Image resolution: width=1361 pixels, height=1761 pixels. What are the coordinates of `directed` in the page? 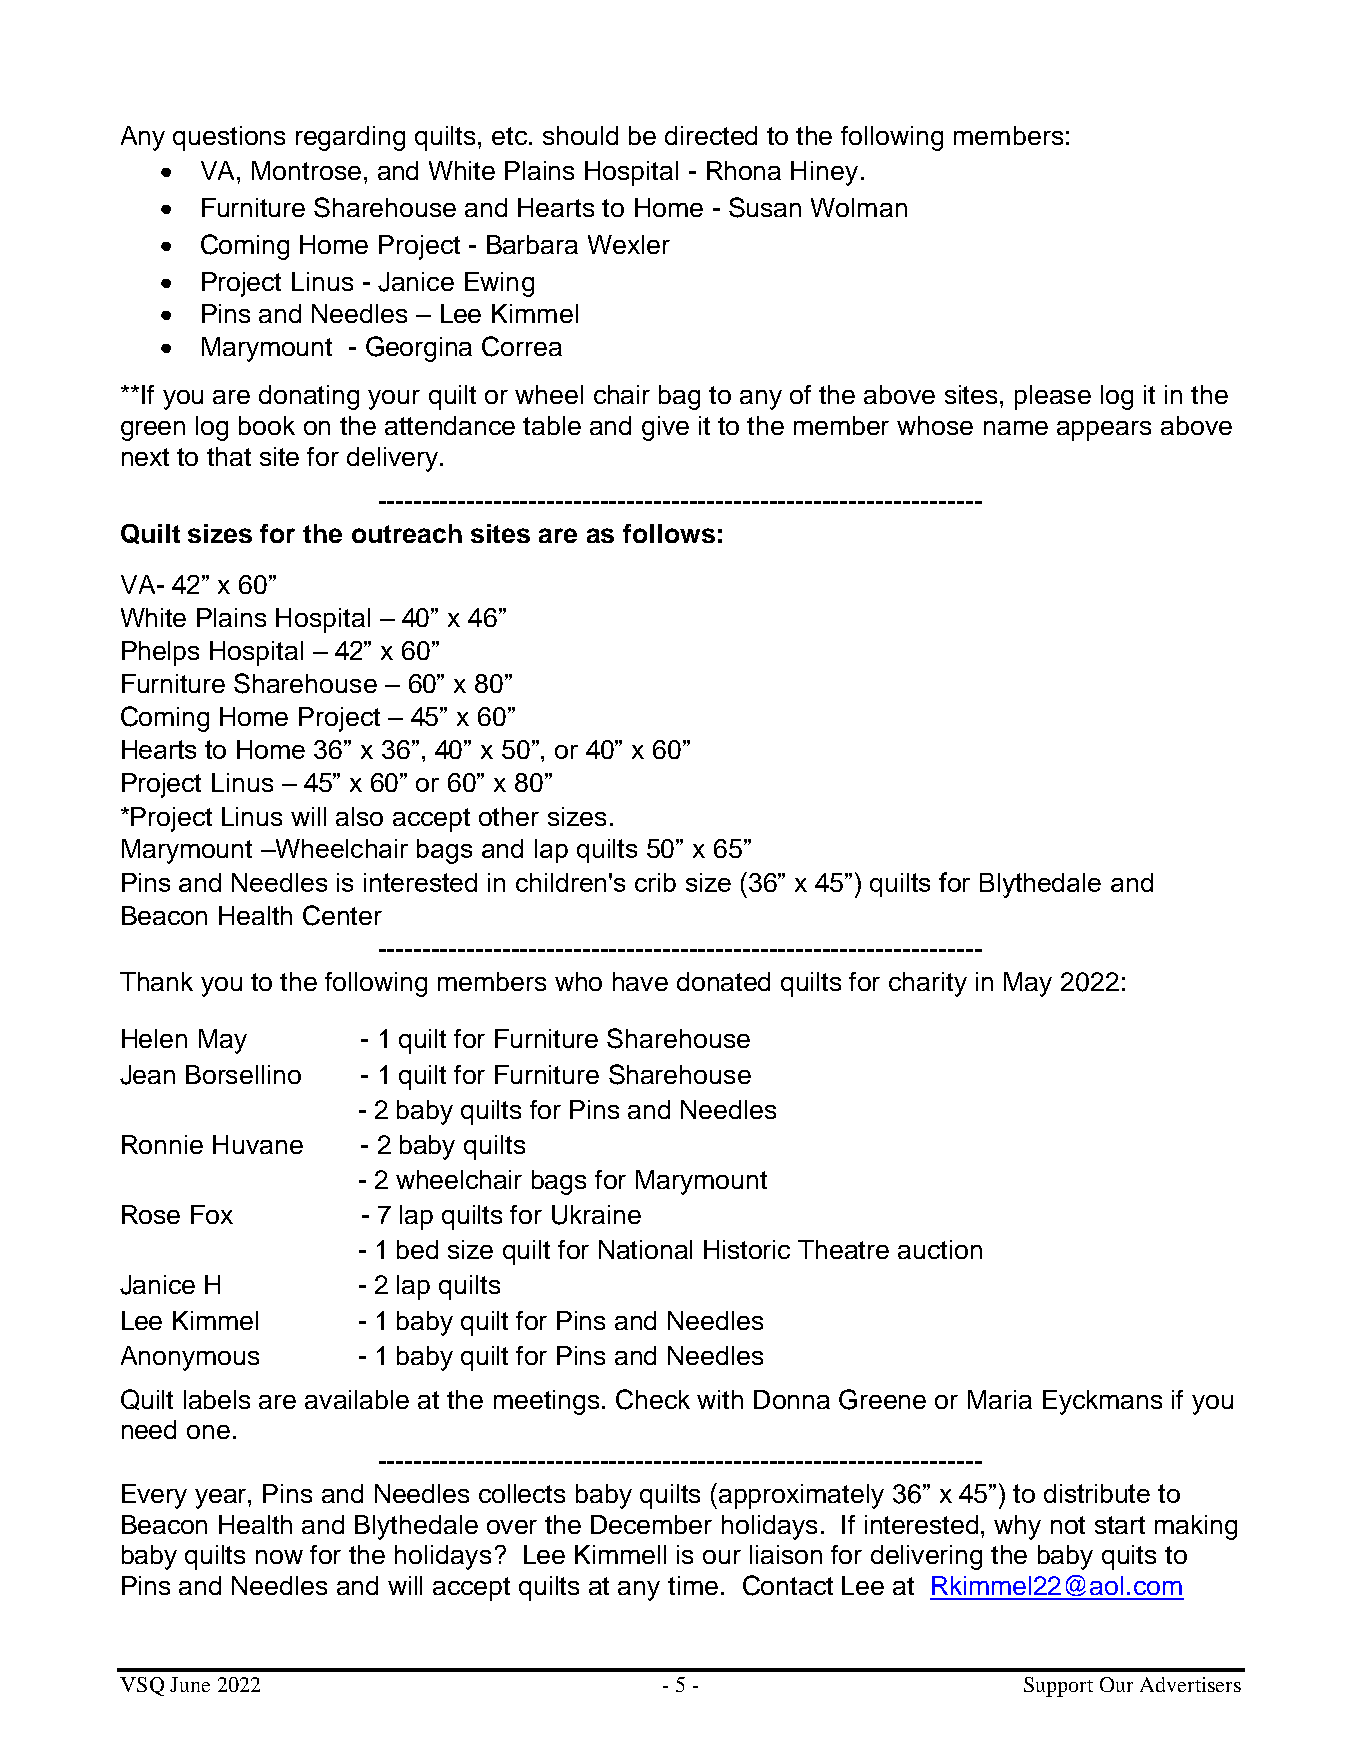 It's located at (711, 135).
